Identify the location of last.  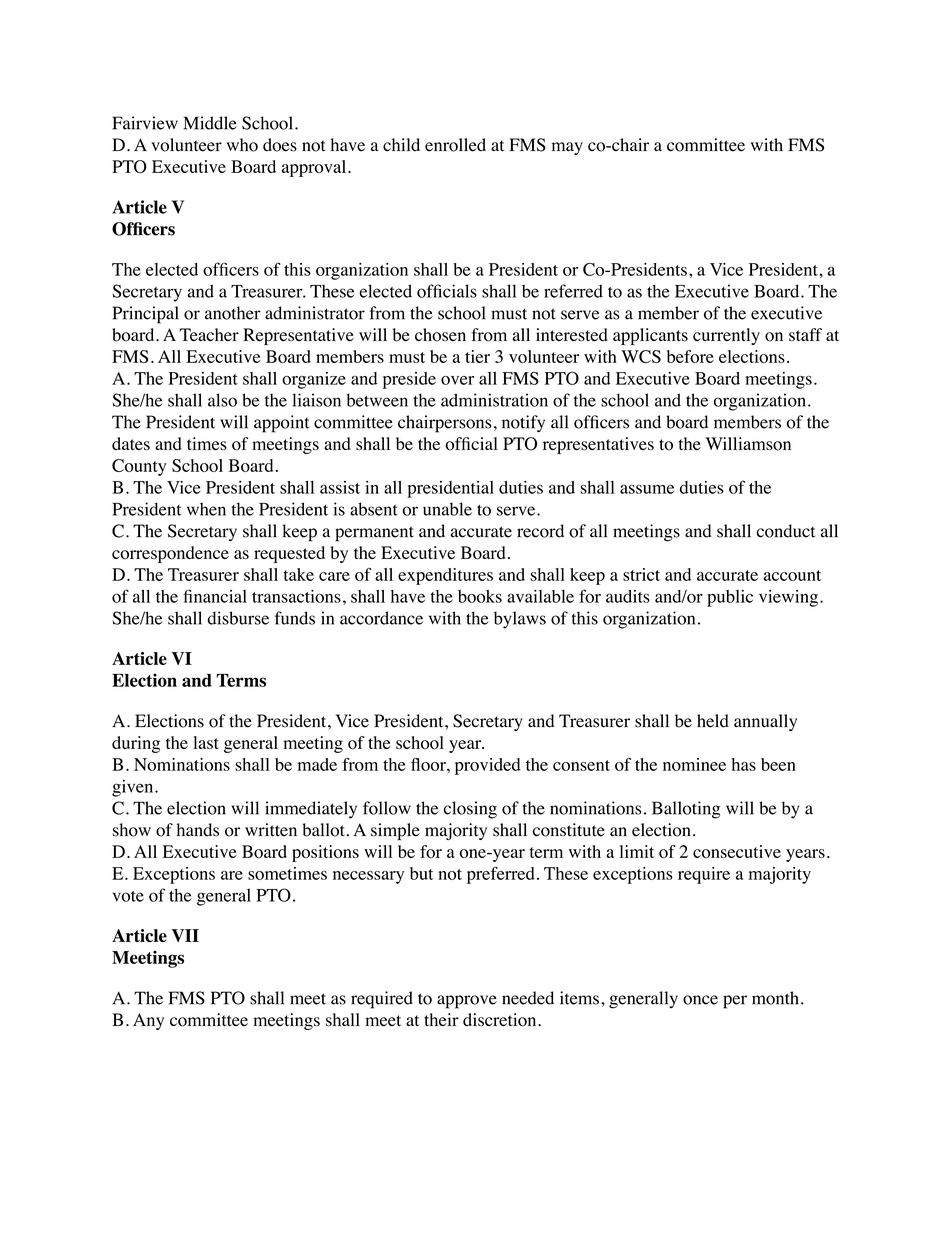
(206, 742).
